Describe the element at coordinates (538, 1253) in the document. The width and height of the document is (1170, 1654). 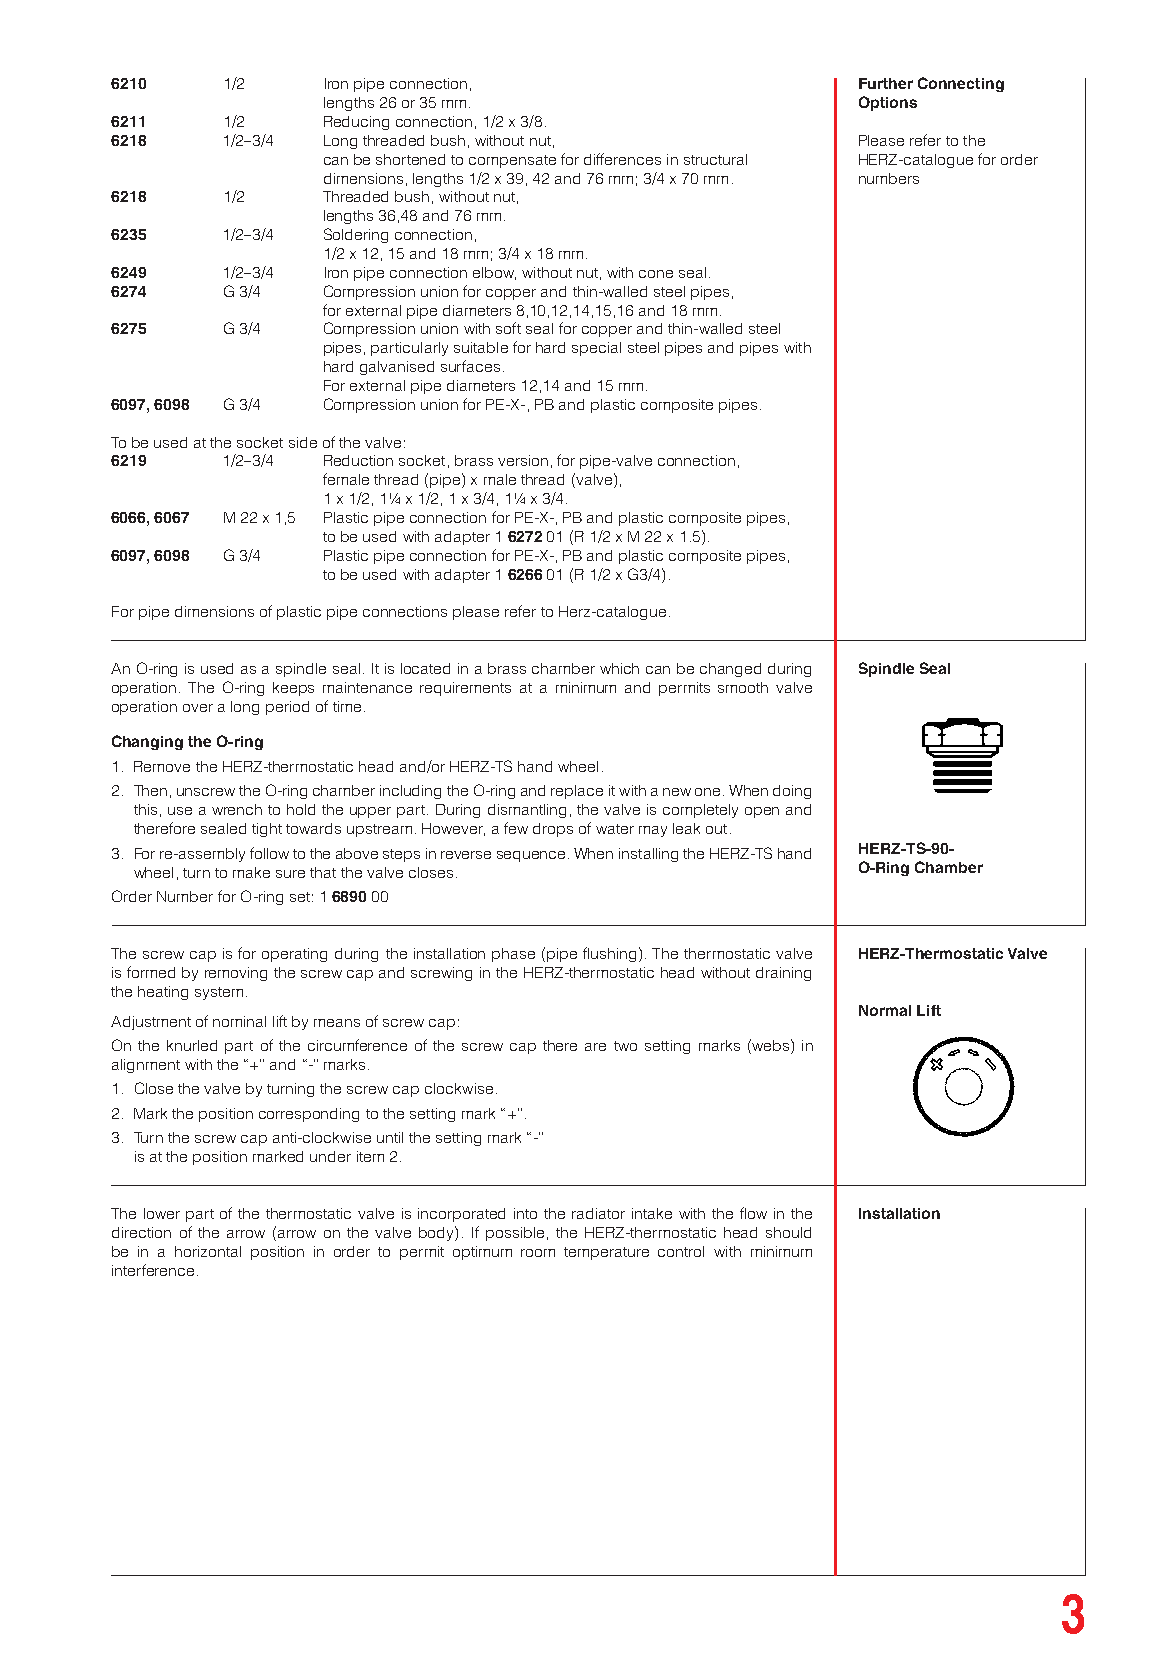
I see `room` at that location.
